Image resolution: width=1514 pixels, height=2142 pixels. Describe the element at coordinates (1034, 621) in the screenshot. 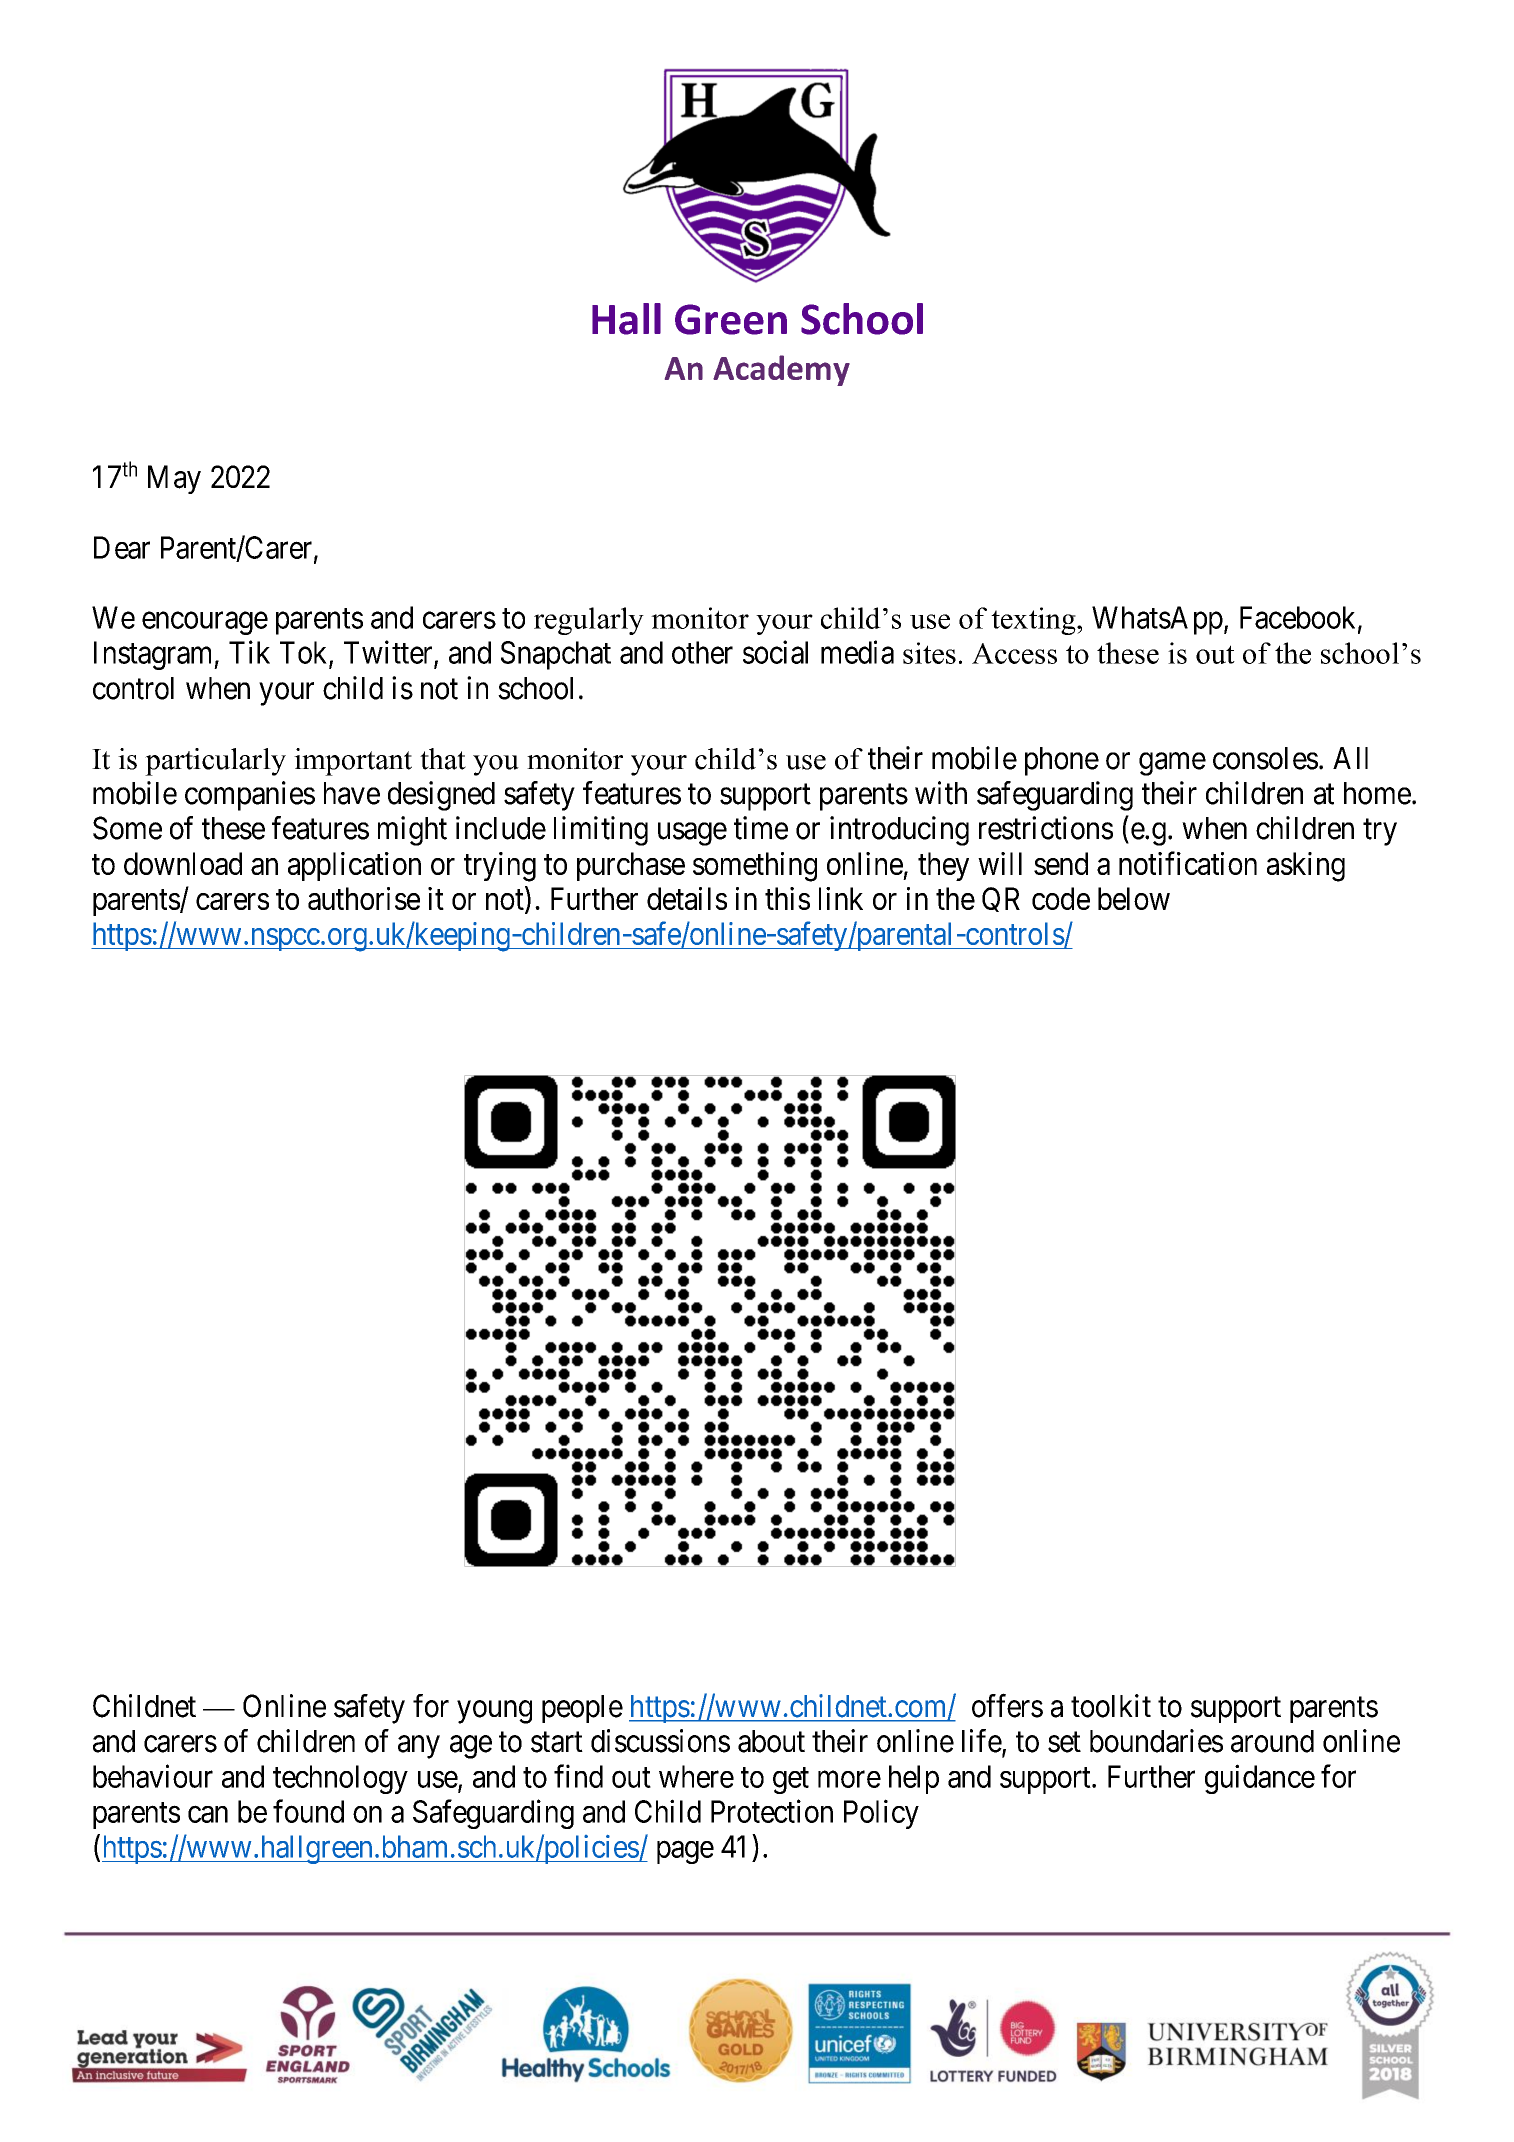

I see `texting` at that location.
